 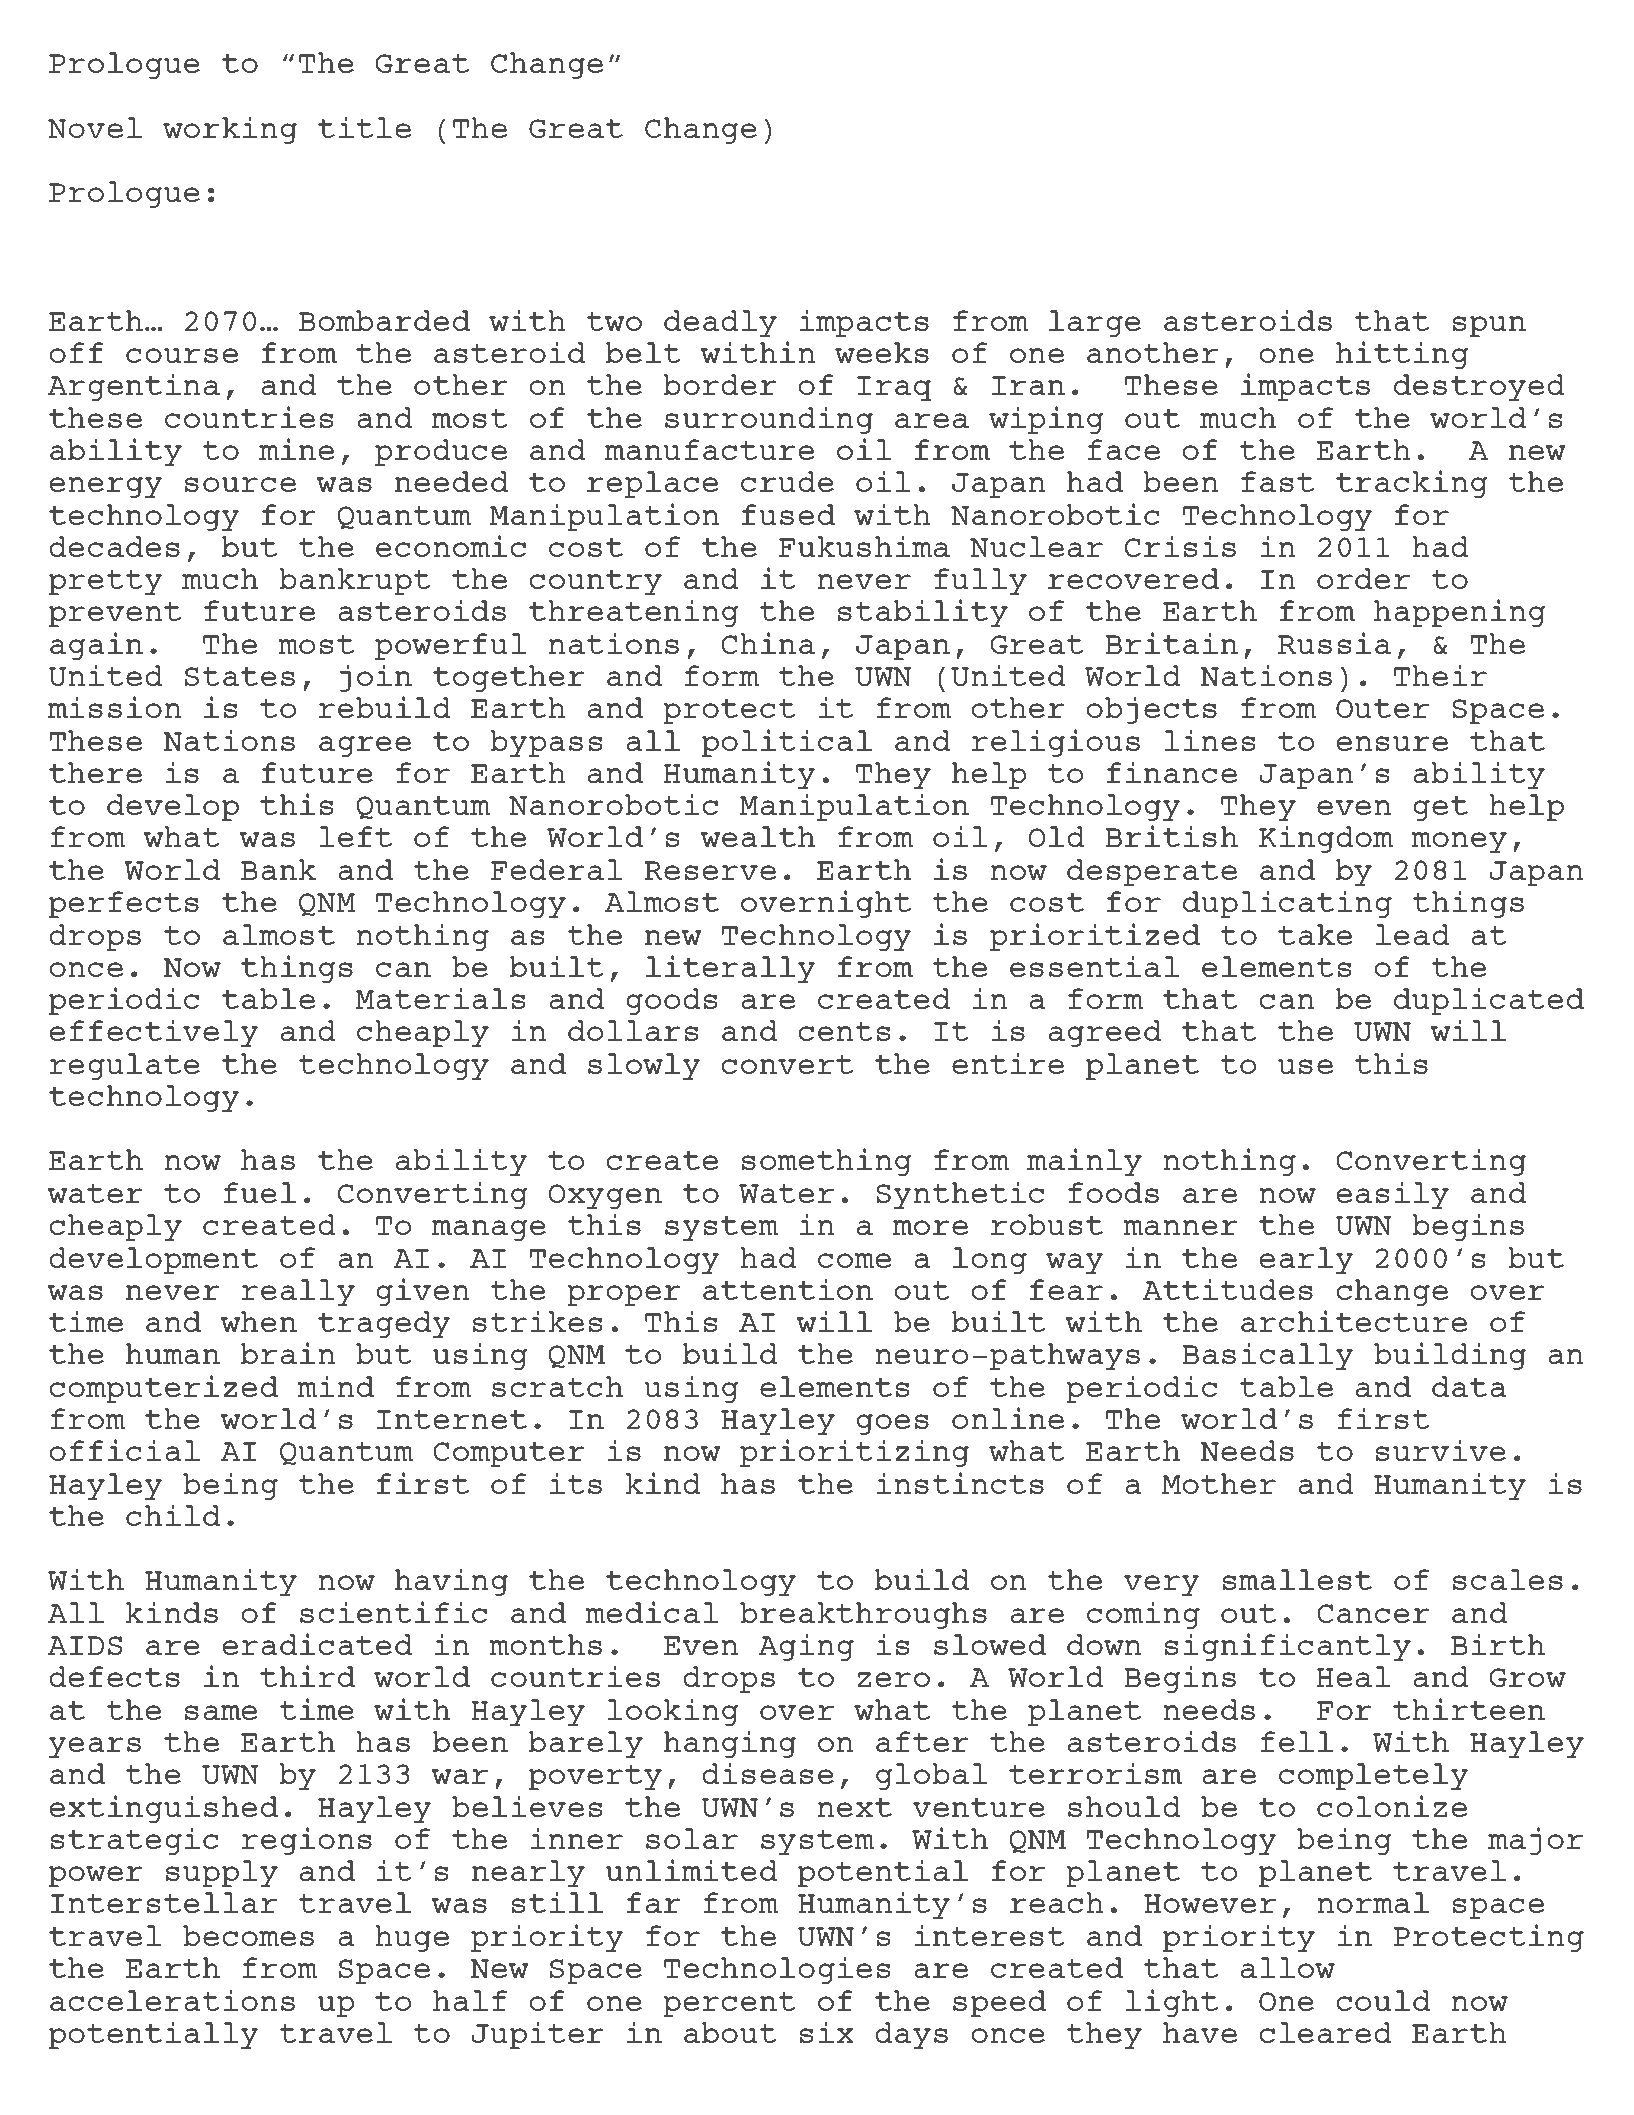 What do you see at coordinates (172, 2000) in the document?
I see `accelerations` at bounding box center [172, 2000].
